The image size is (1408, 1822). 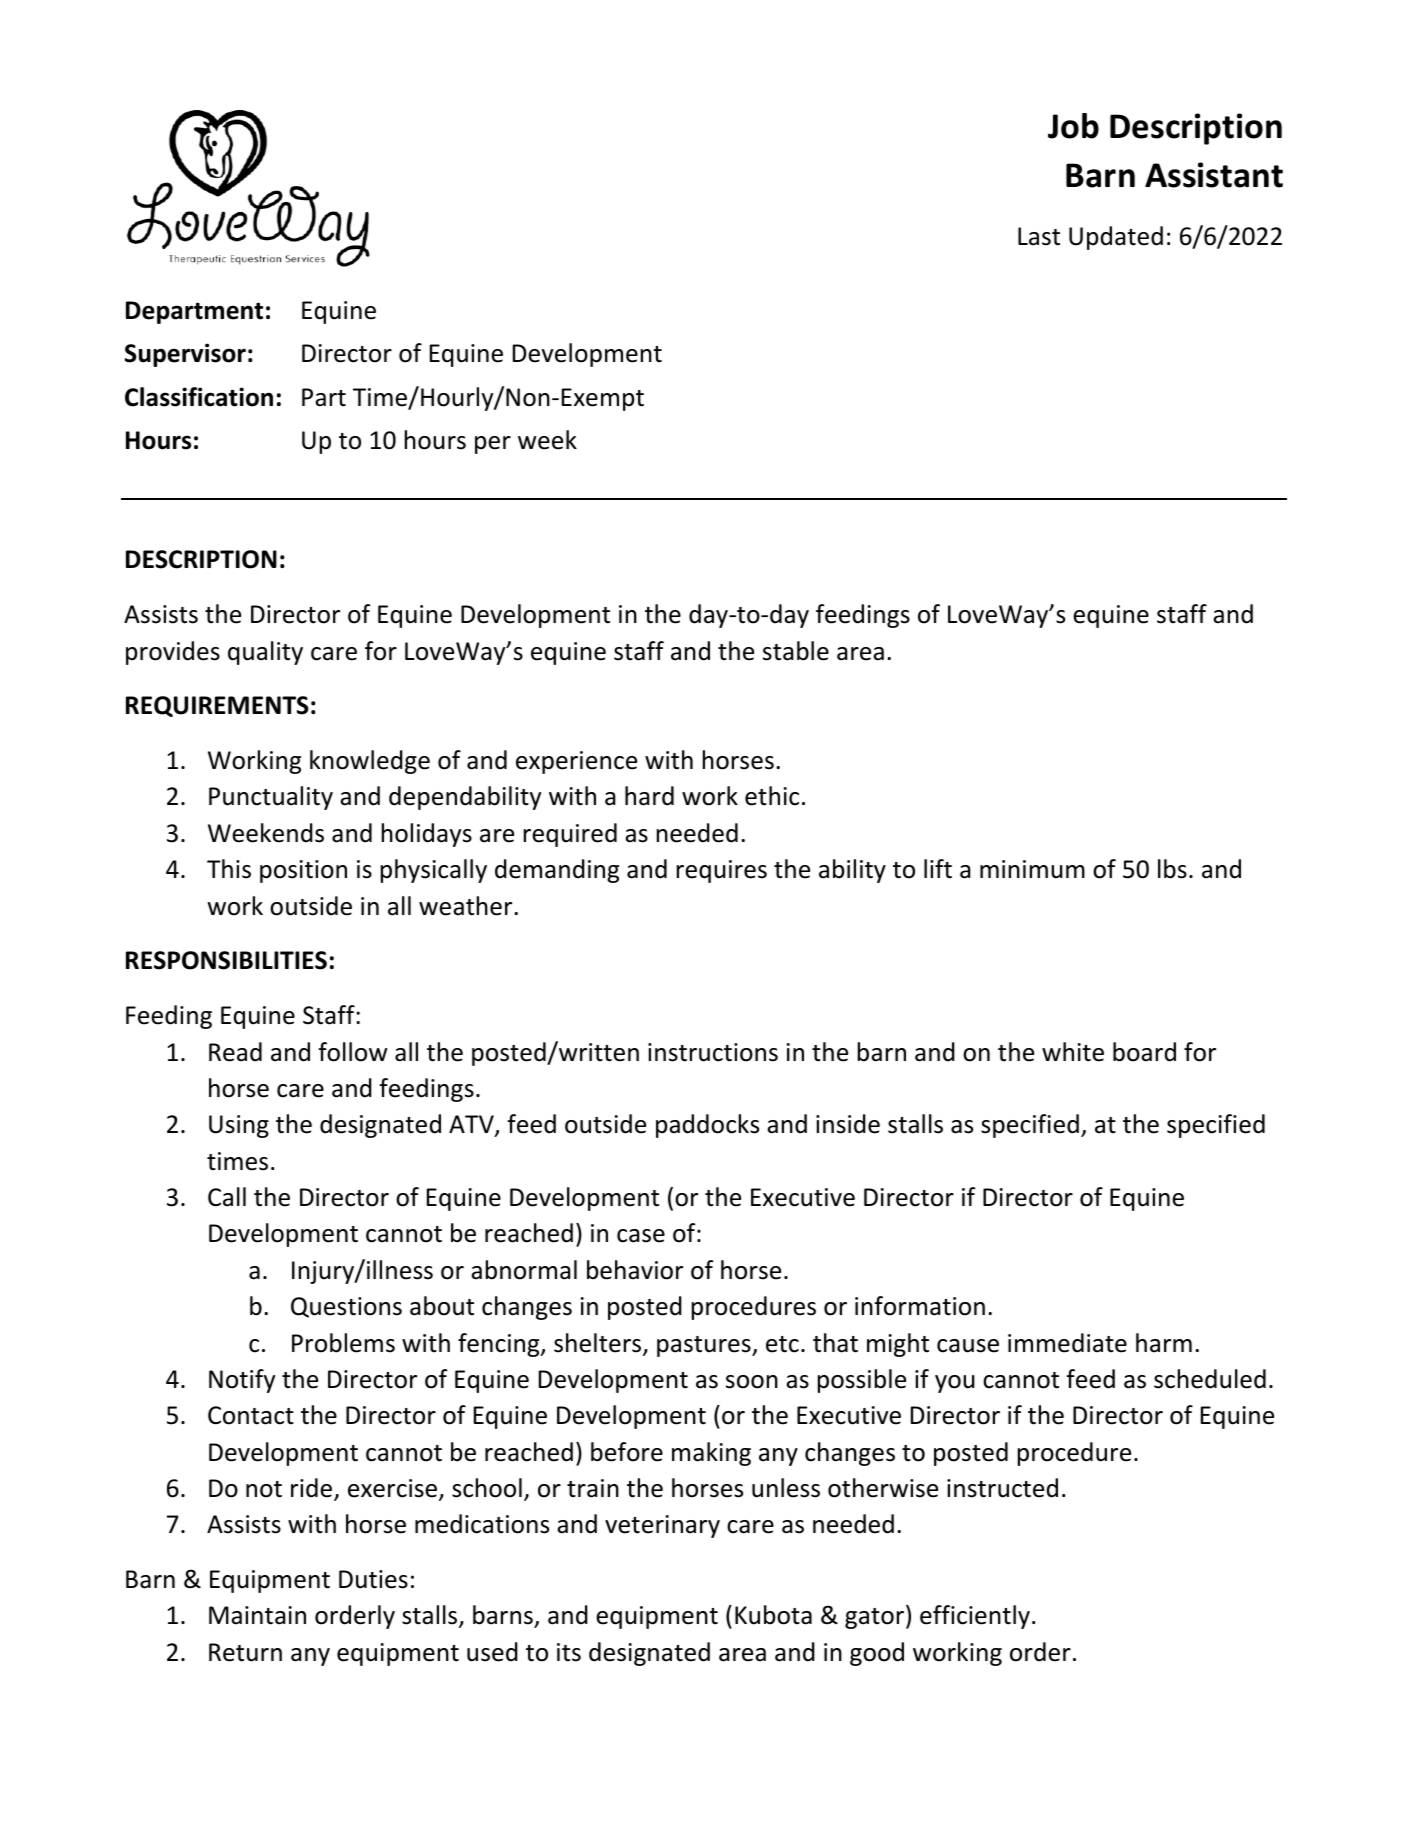 What do you see at coordinates (265, 653) in the document?
I see `quality` at bounding box center [265, 653].
